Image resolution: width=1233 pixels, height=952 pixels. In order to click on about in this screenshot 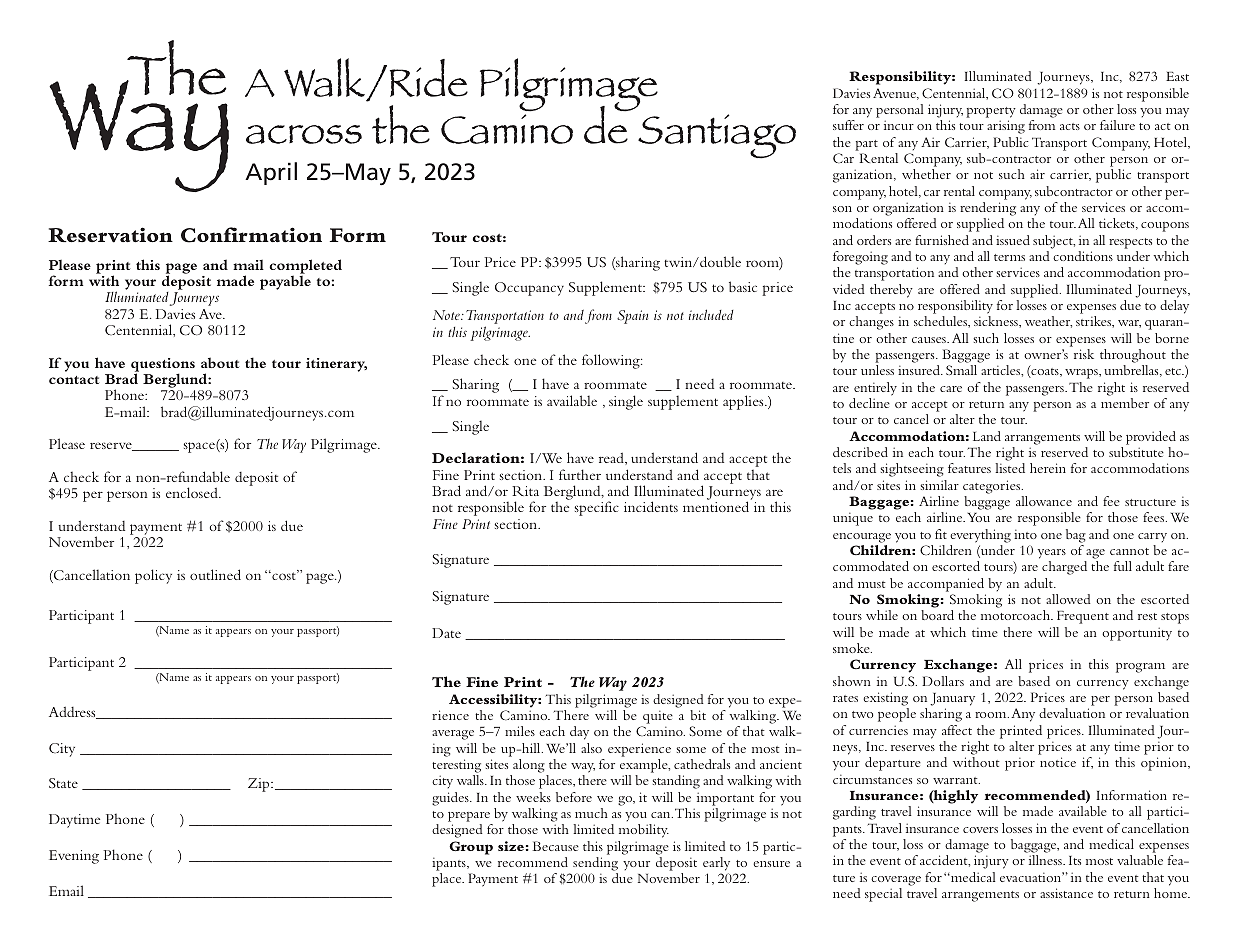, I will do `click(220, 362)`.
